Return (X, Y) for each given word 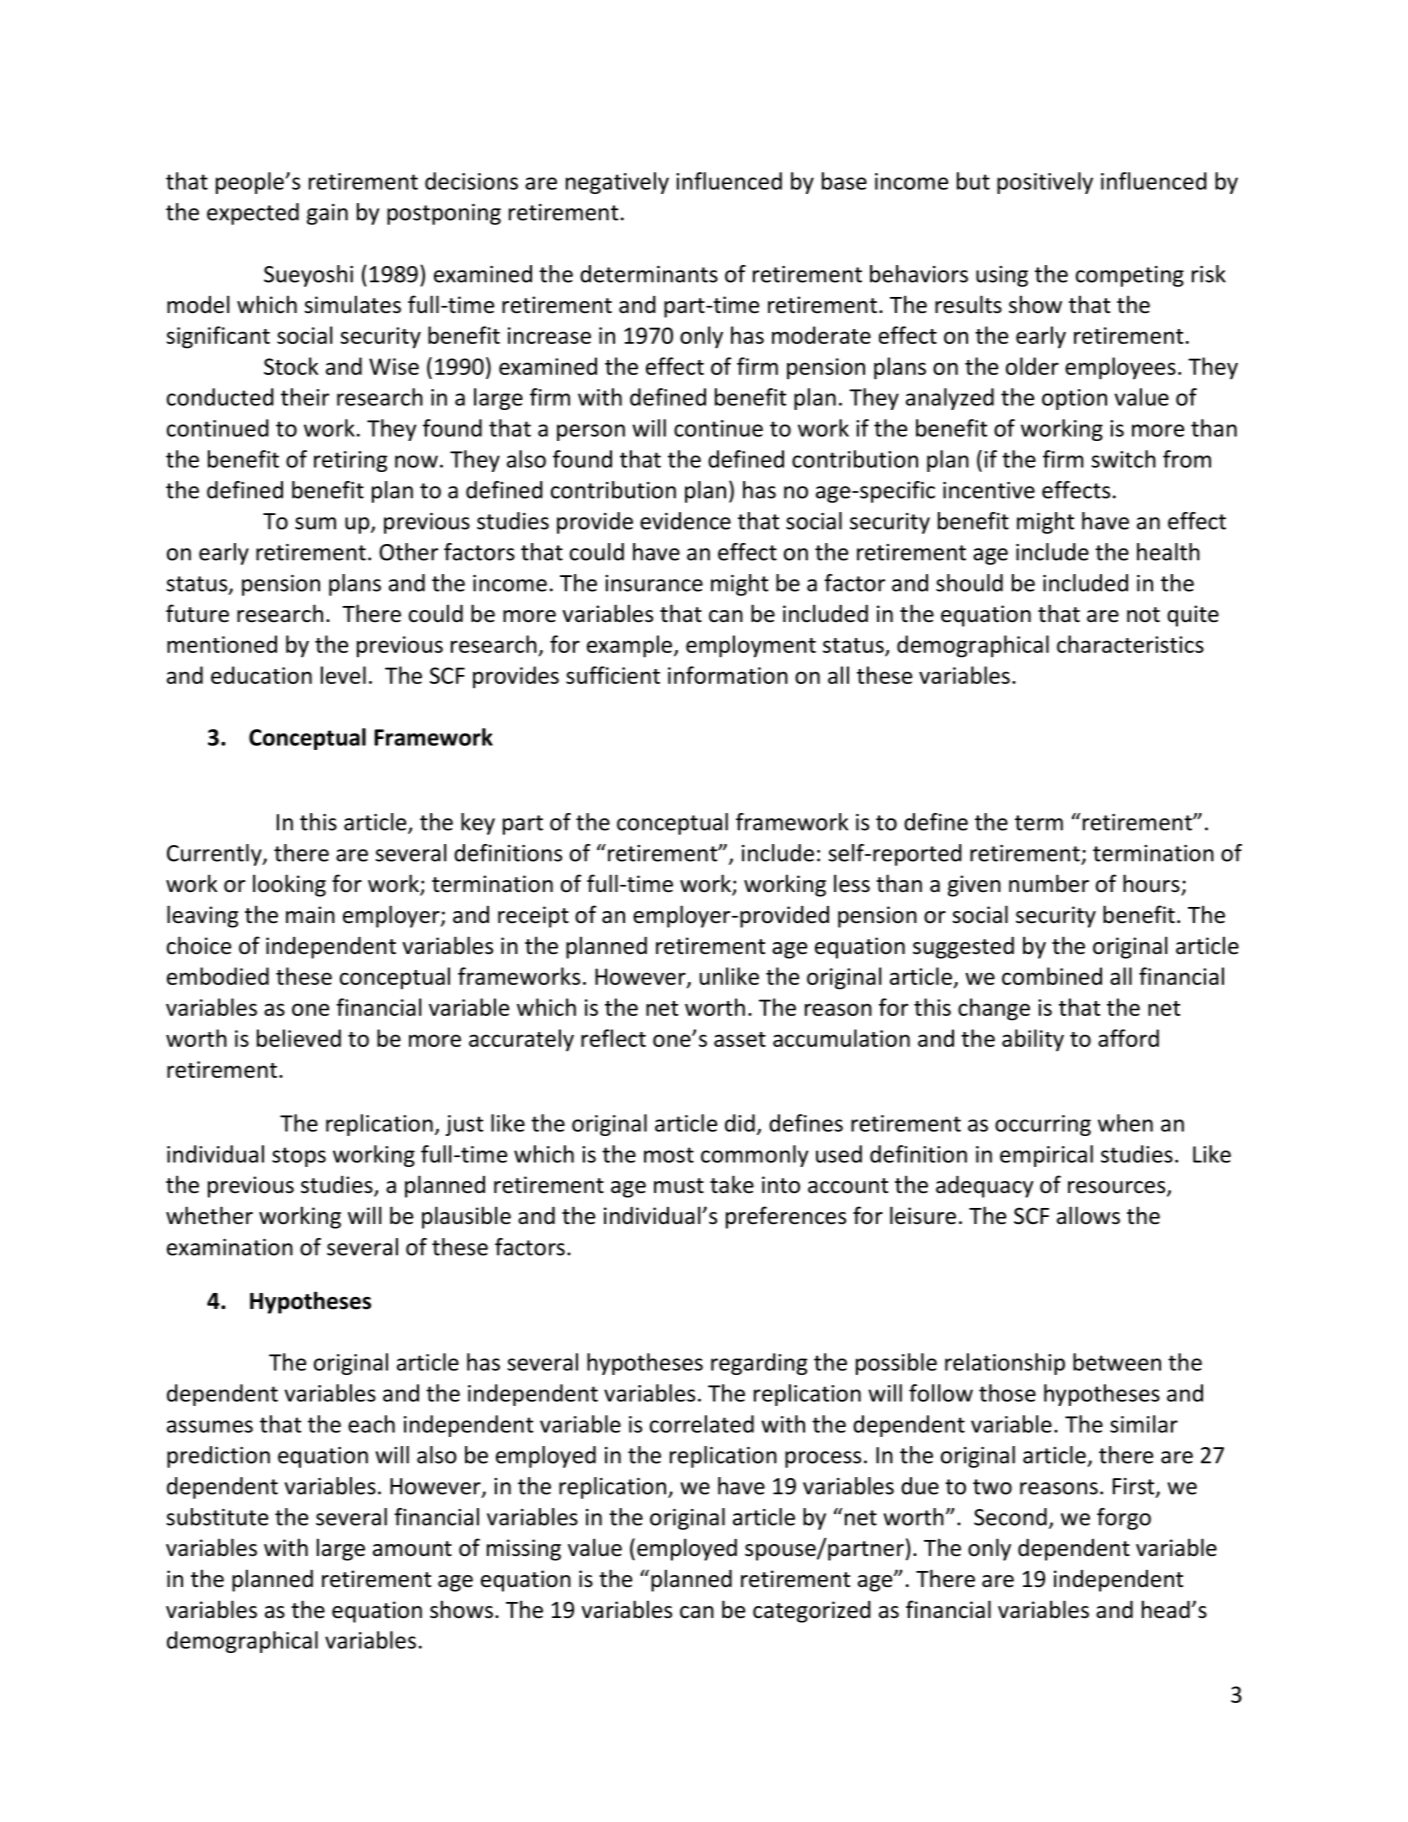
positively (1045, 183)
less (852, 883)
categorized (812, 1612)
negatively (617, 183)
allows (1088, 1215)
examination (230, 1247)
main (310, 915)
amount (412, 1549)
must (679, 1186)
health (1168, 552)
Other (408, 552)
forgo (1124, 1519)
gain (327, 214)
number (1049, 883)
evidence (685, 521)
